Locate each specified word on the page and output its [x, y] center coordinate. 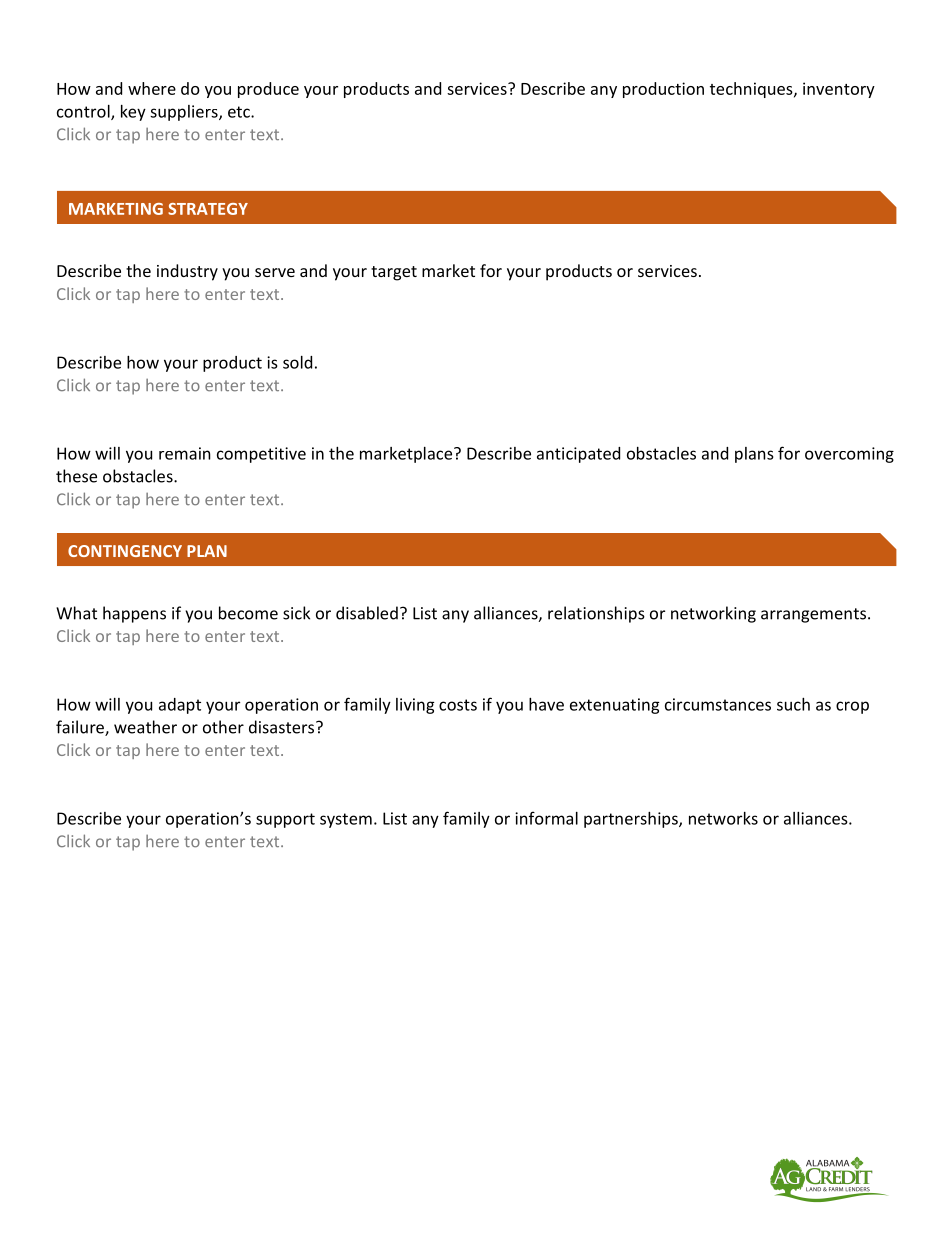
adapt [180, 706]
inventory [839, 90]
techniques [752, 90]
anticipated [578, 455]
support [285, 820]
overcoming [849, 455]
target [394, 273]
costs [458, 705]
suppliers [185, 113]
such [793, 704]
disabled [367, 613]
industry [187, 272]
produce [268, 90]
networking [713, 614]
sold [297, 362]
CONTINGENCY [125, 551]
